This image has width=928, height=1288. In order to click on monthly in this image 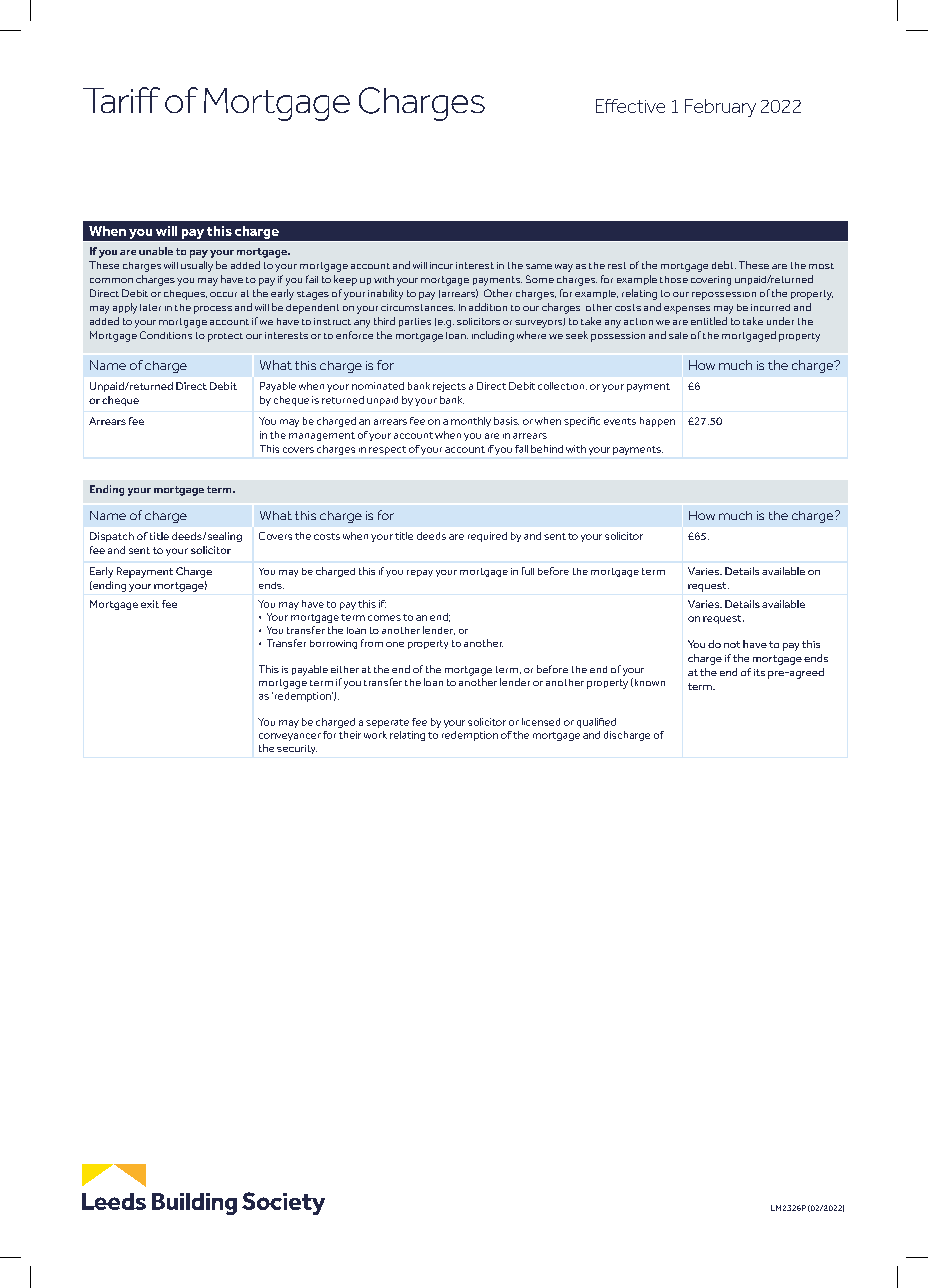, I will do `click(471, 422)`.
